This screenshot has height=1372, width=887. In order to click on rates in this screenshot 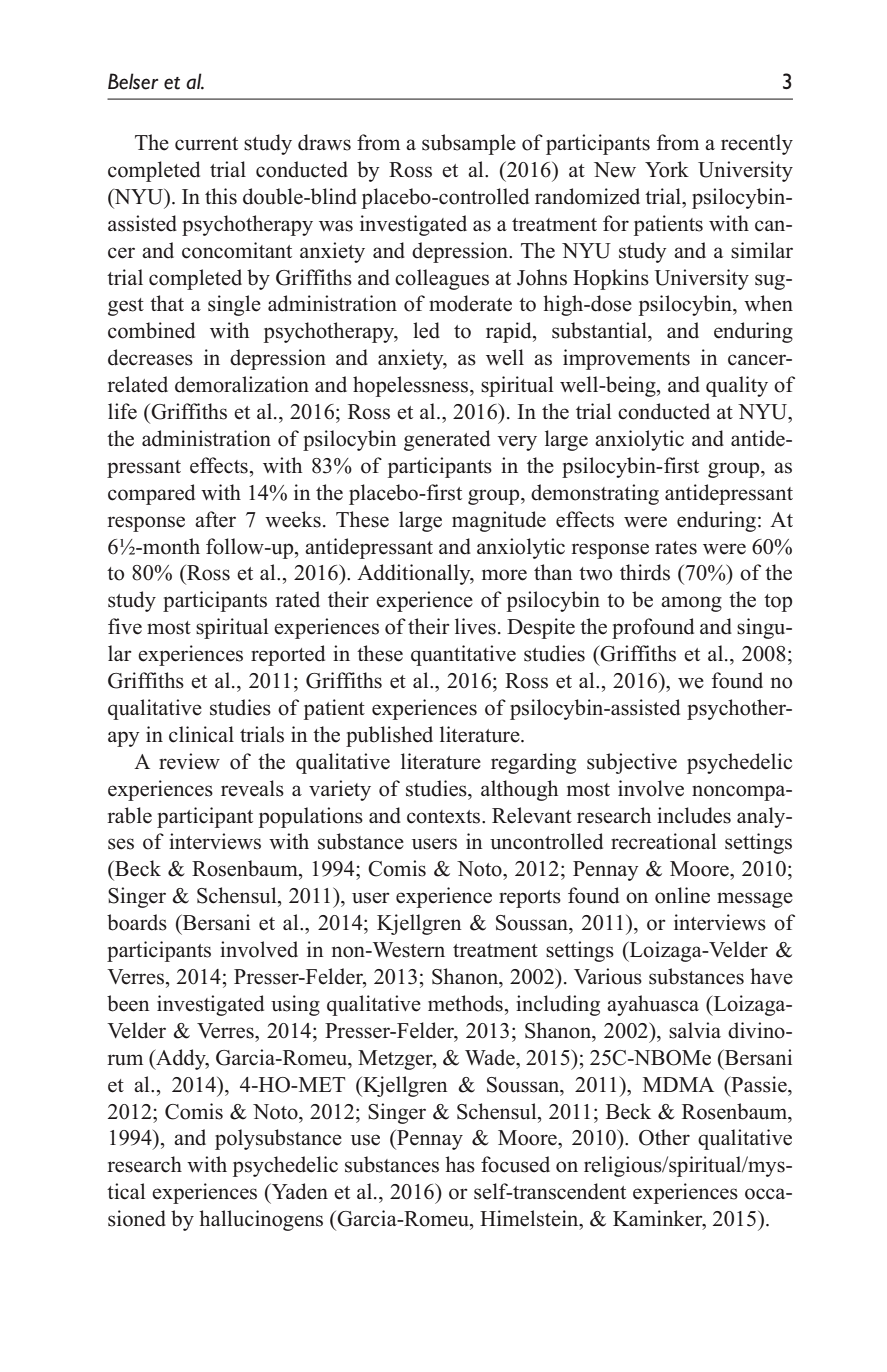, I will do `click(676, 548)`.
